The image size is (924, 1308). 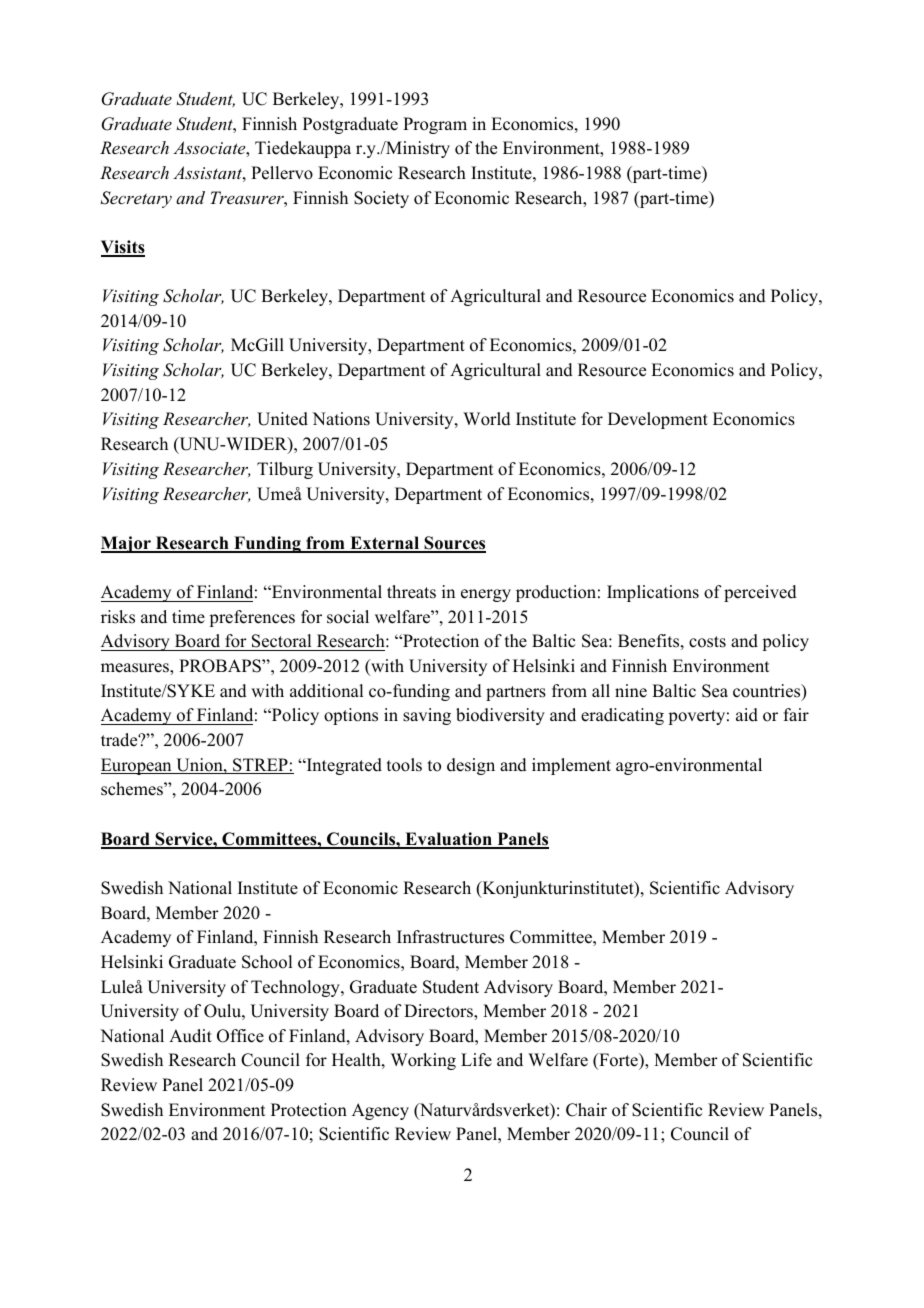 I want to click on Evaluation, so click(x=448, y=840).
